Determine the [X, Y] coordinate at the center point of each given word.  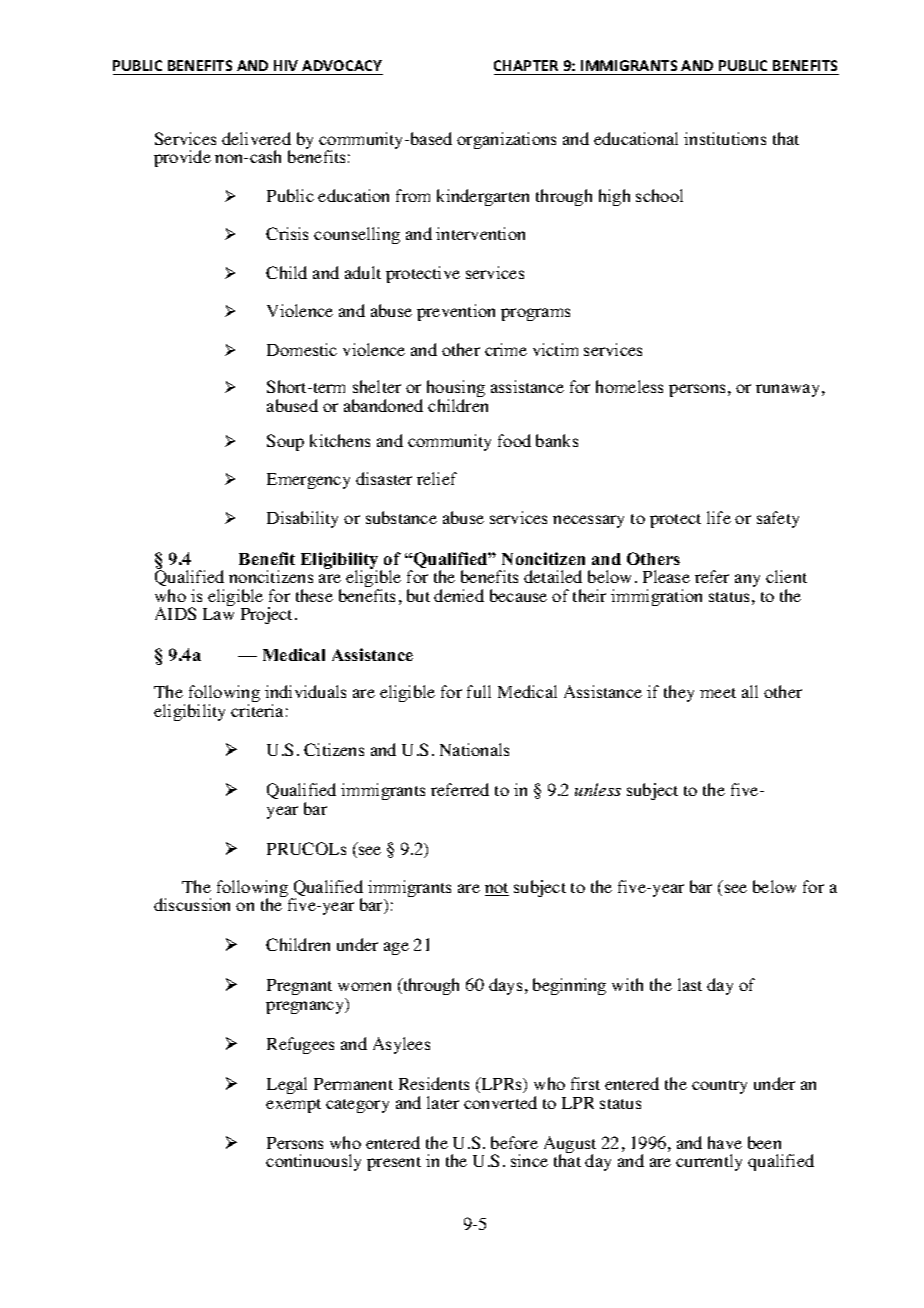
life [719, 517]
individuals [305, 691]
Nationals [474, 749]
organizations [506, 140]
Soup [285, 442]
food [514, 440]
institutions [725, 138]
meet [718, 693]
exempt [293, 1106]
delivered [256, 138]
